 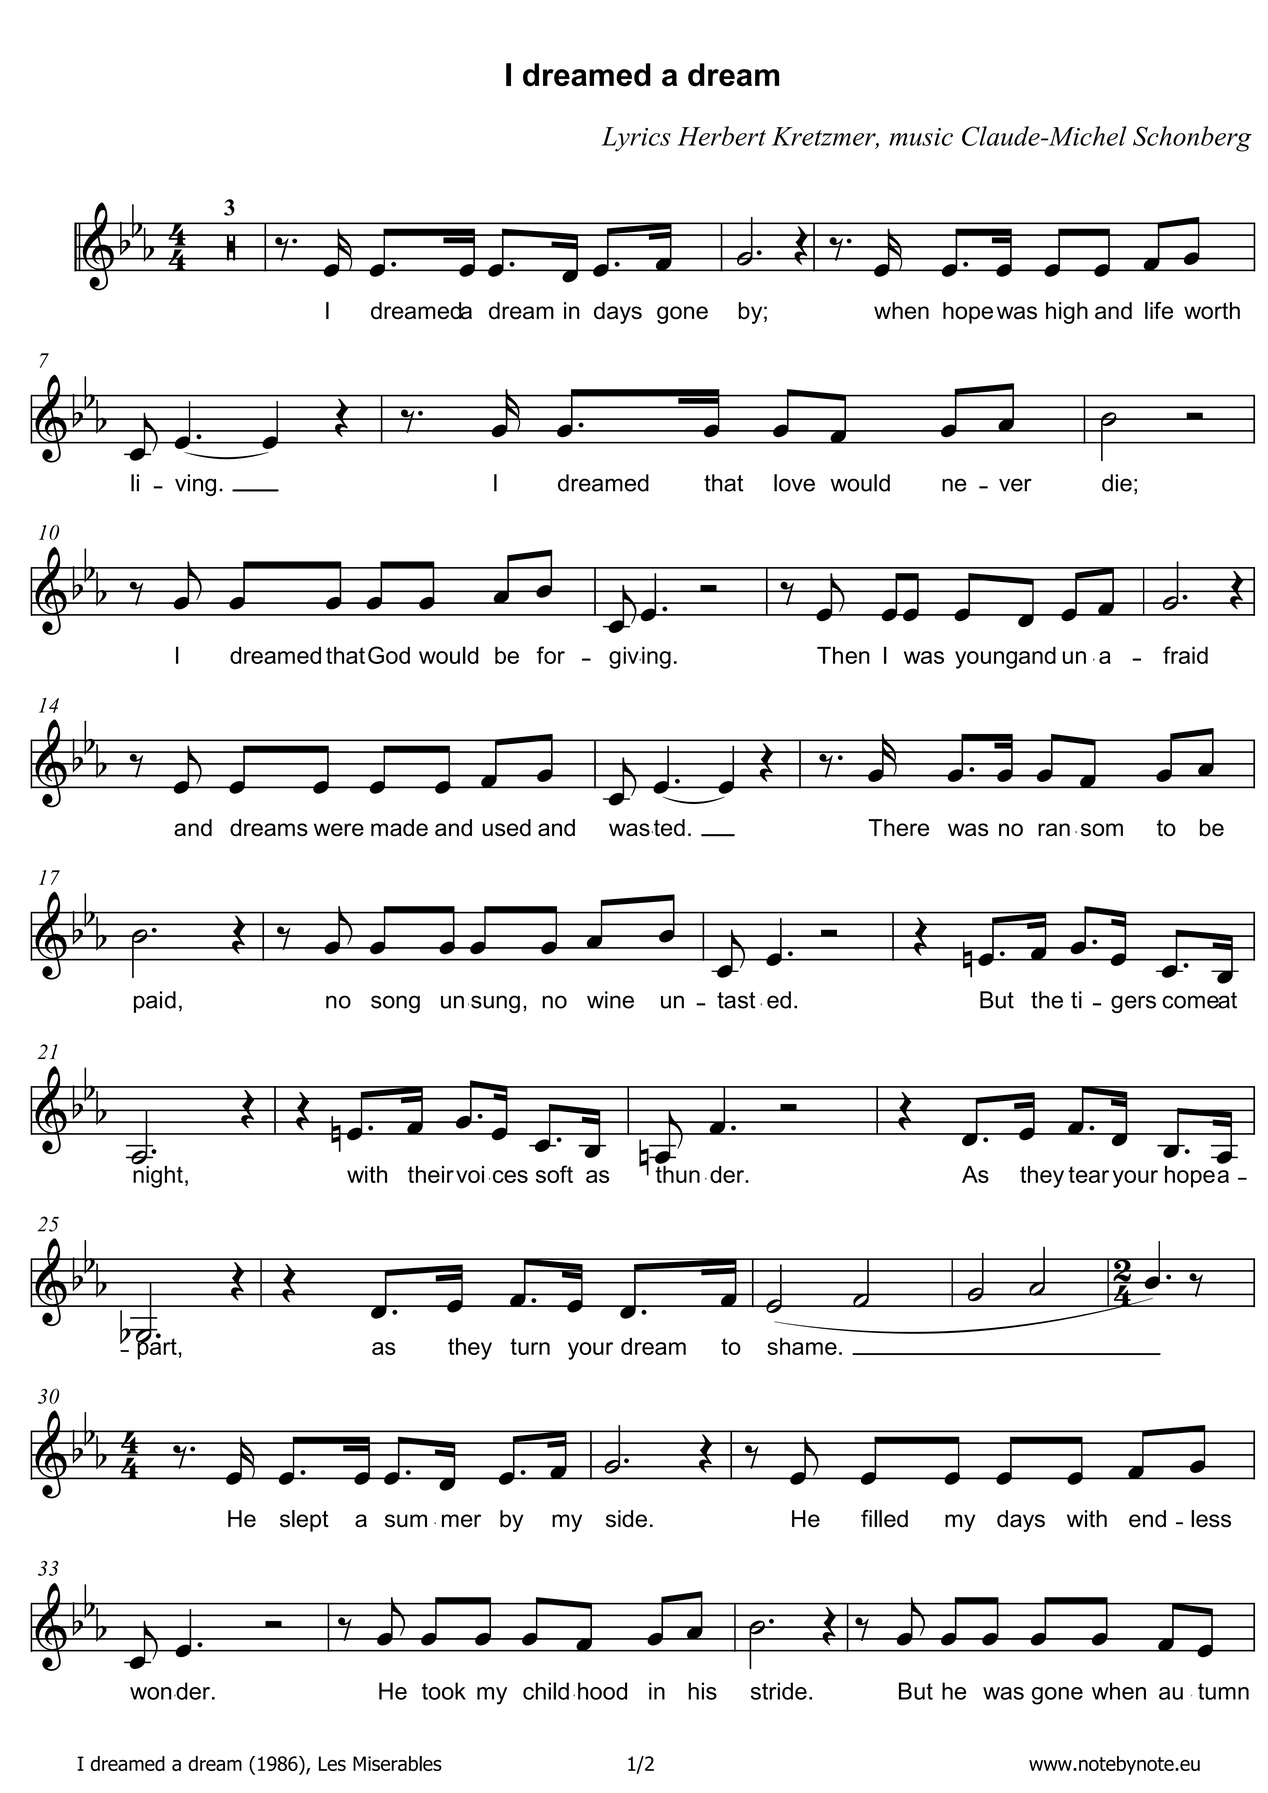 What do you see at coordinates (157, 1348) in the screenshot?
I see `part` at bounding box center [157, 1348].
